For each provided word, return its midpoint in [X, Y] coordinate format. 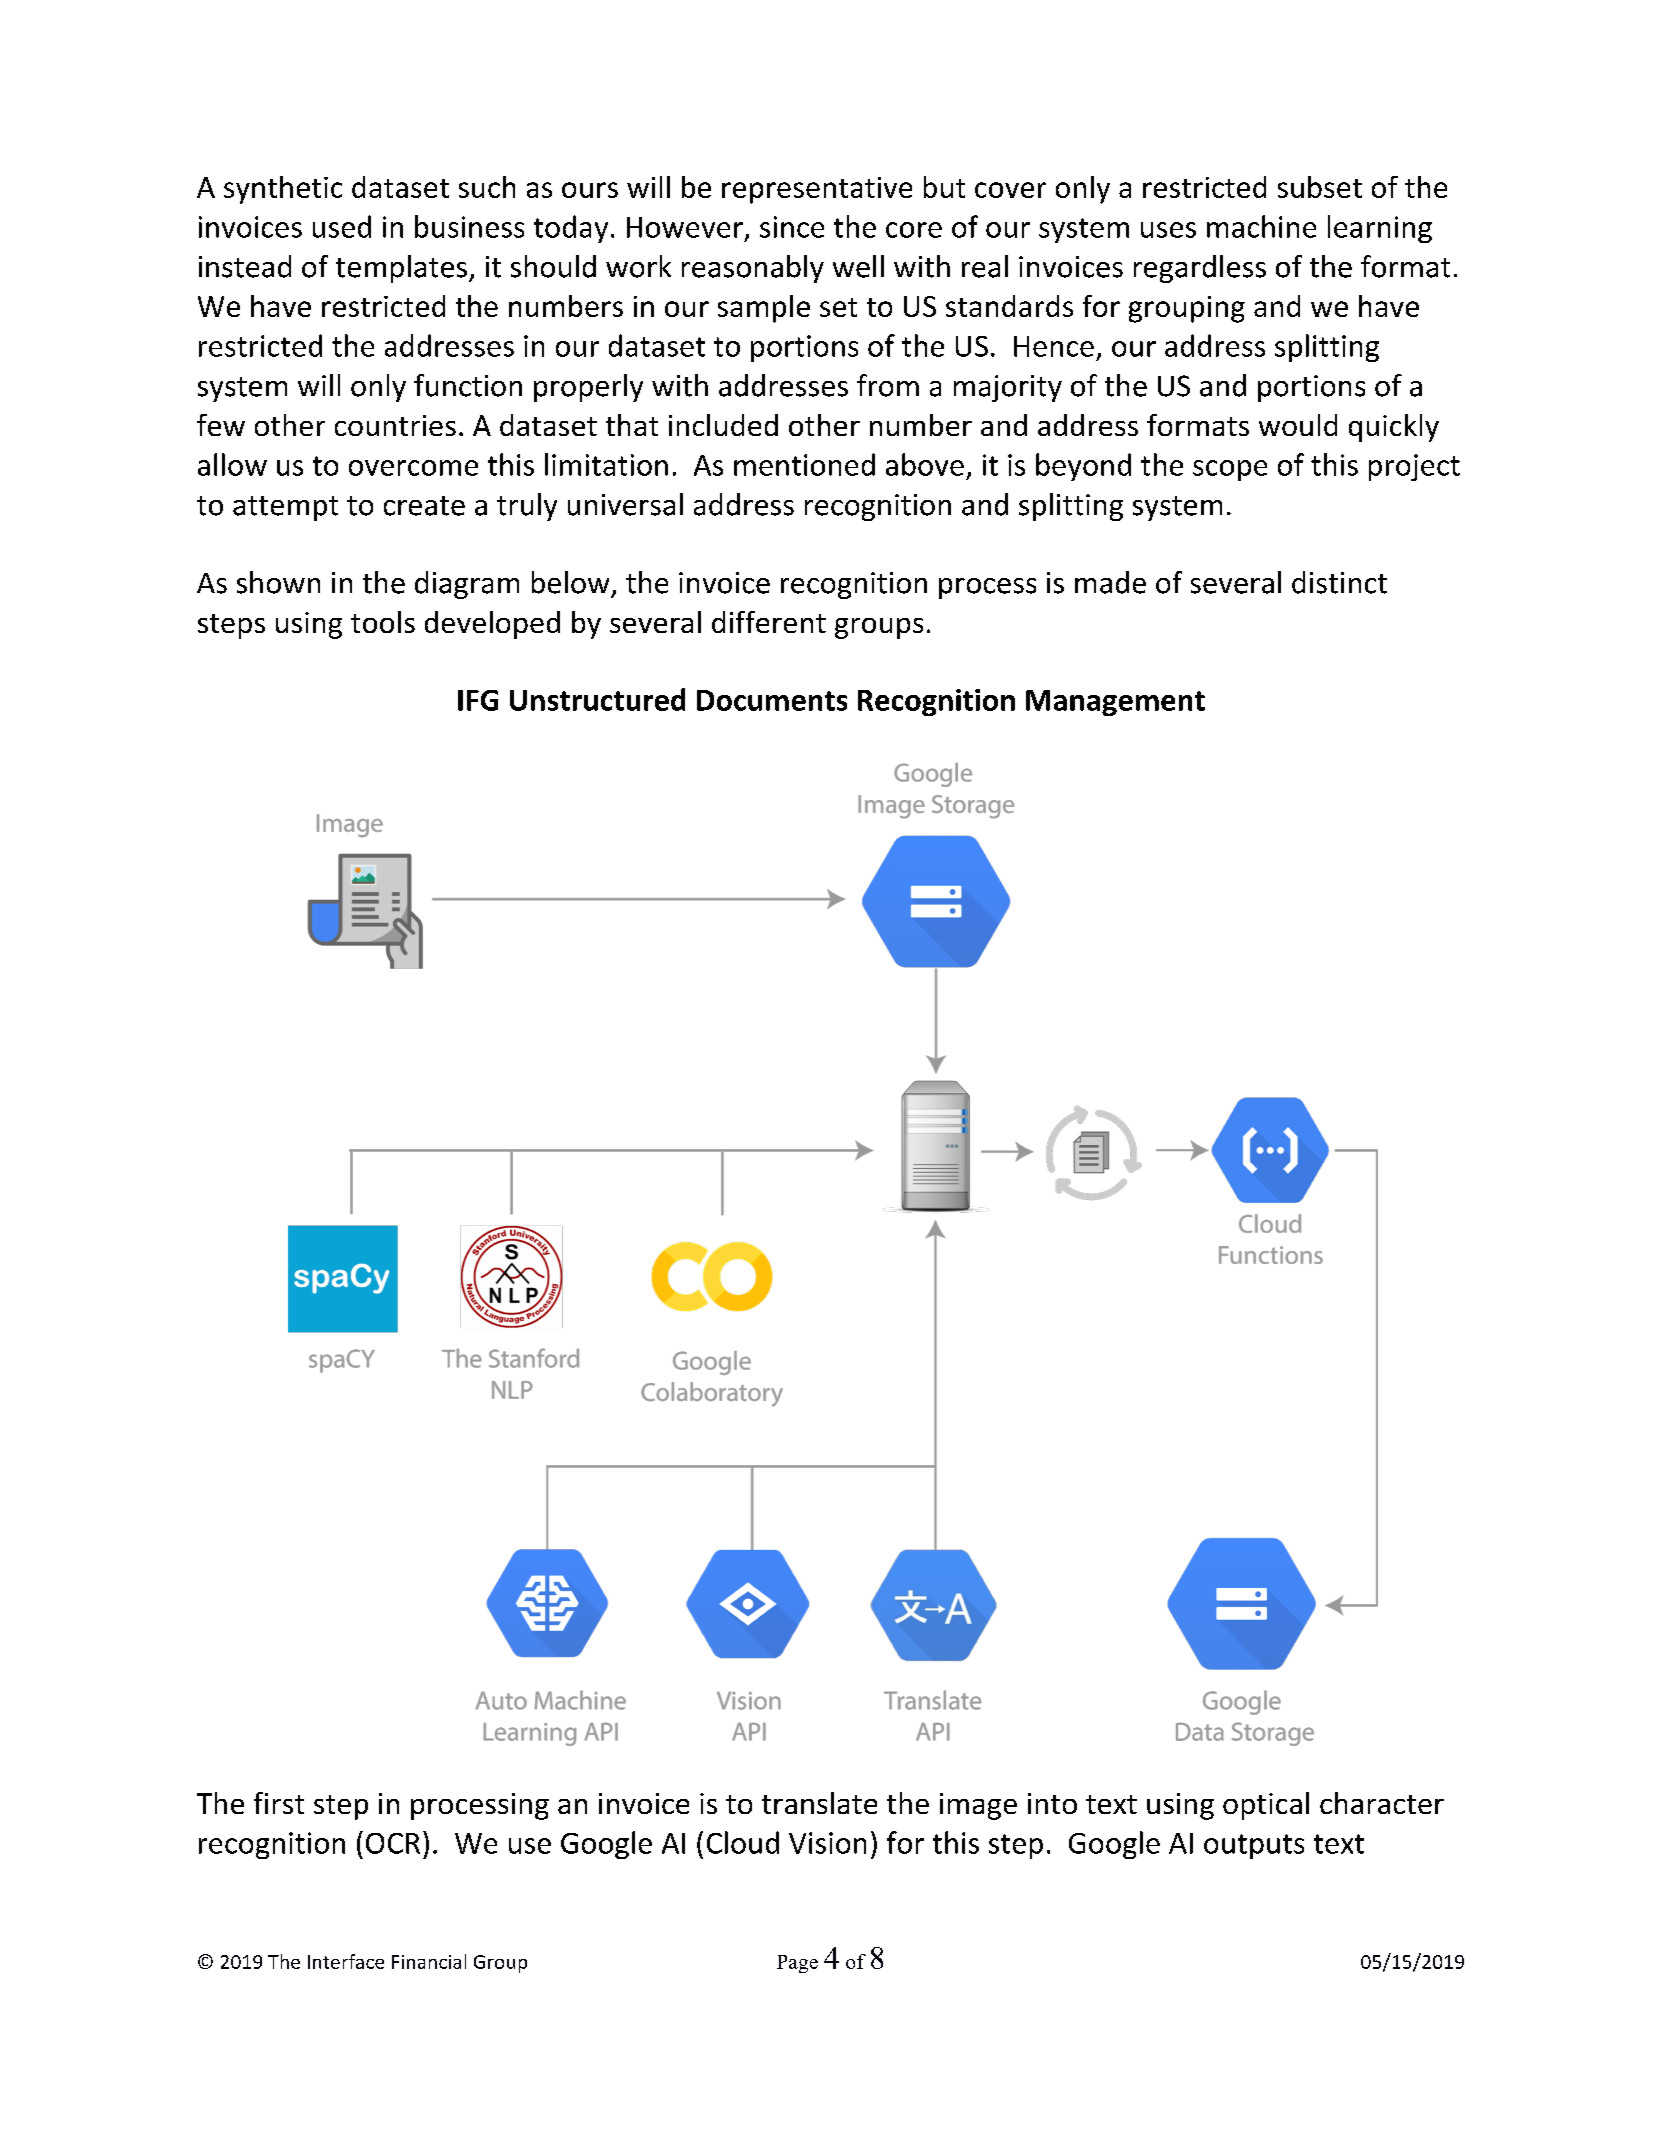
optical [1266, 1806]
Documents [772, 700]
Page [797, 1964]
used [342, 226]
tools [383, 622]
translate [819, 1803]
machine [1261, 226]
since [792, 227]
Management [1115, 703]
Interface [346, 1961]
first [279, 1803]
